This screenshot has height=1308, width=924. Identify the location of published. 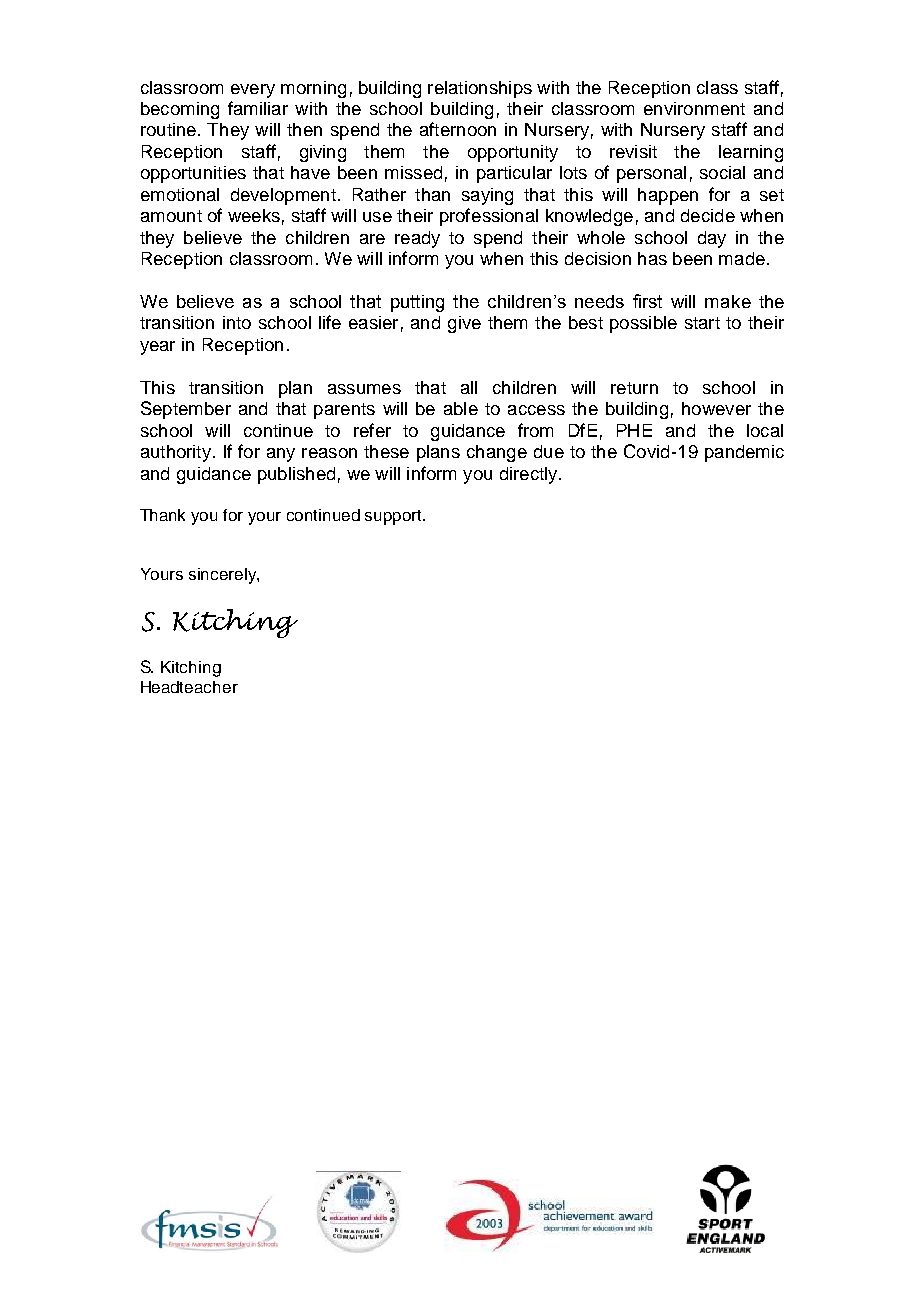
(296, 475).
